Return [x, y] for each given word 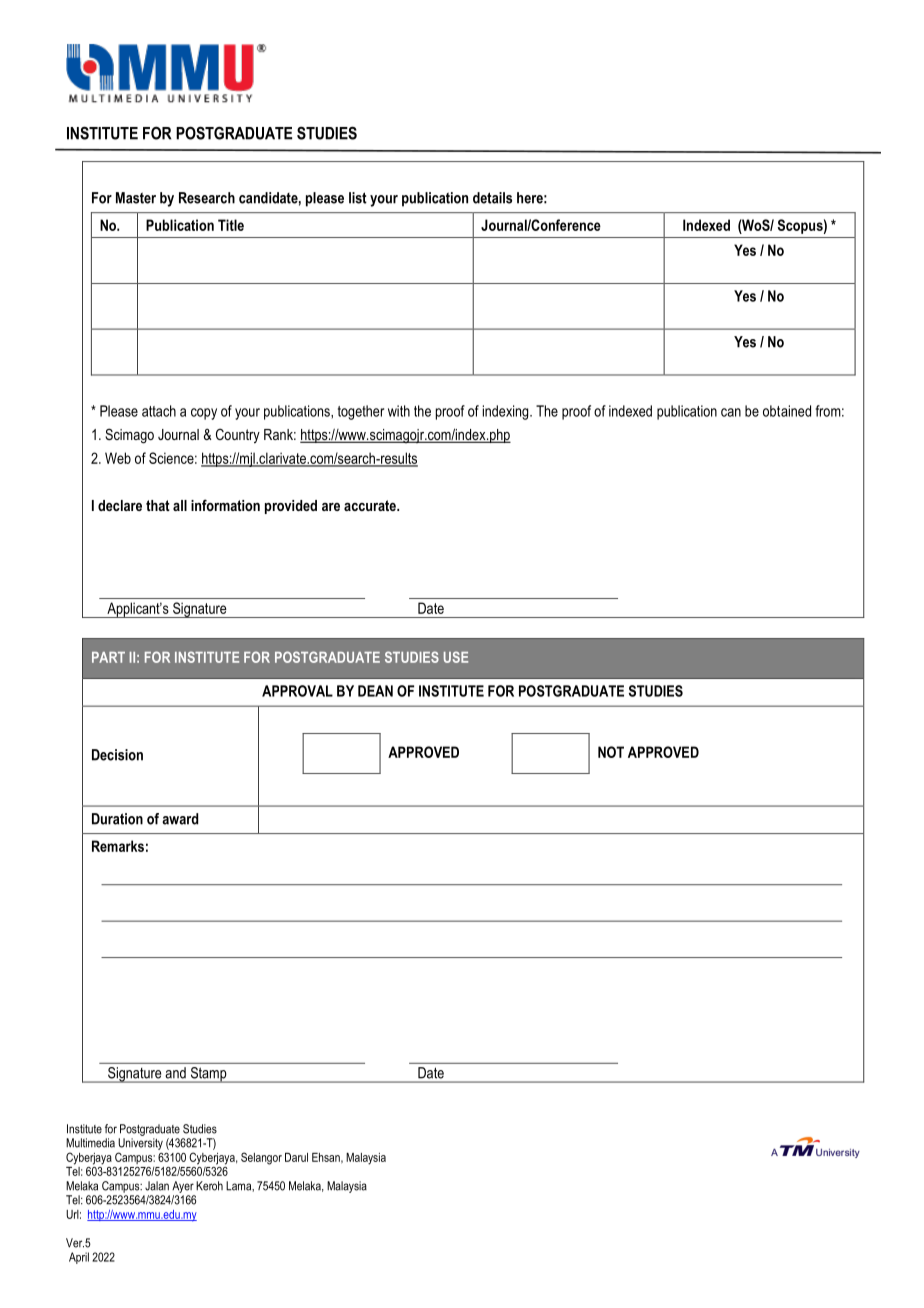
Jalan [157, 1186]
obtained [787, 411]
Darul [296, 1157]
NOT [611, 752]
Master [136, 198]
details [492, 198]
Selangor [261, 1158]
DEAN [375, 691]
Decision [117, 755]
